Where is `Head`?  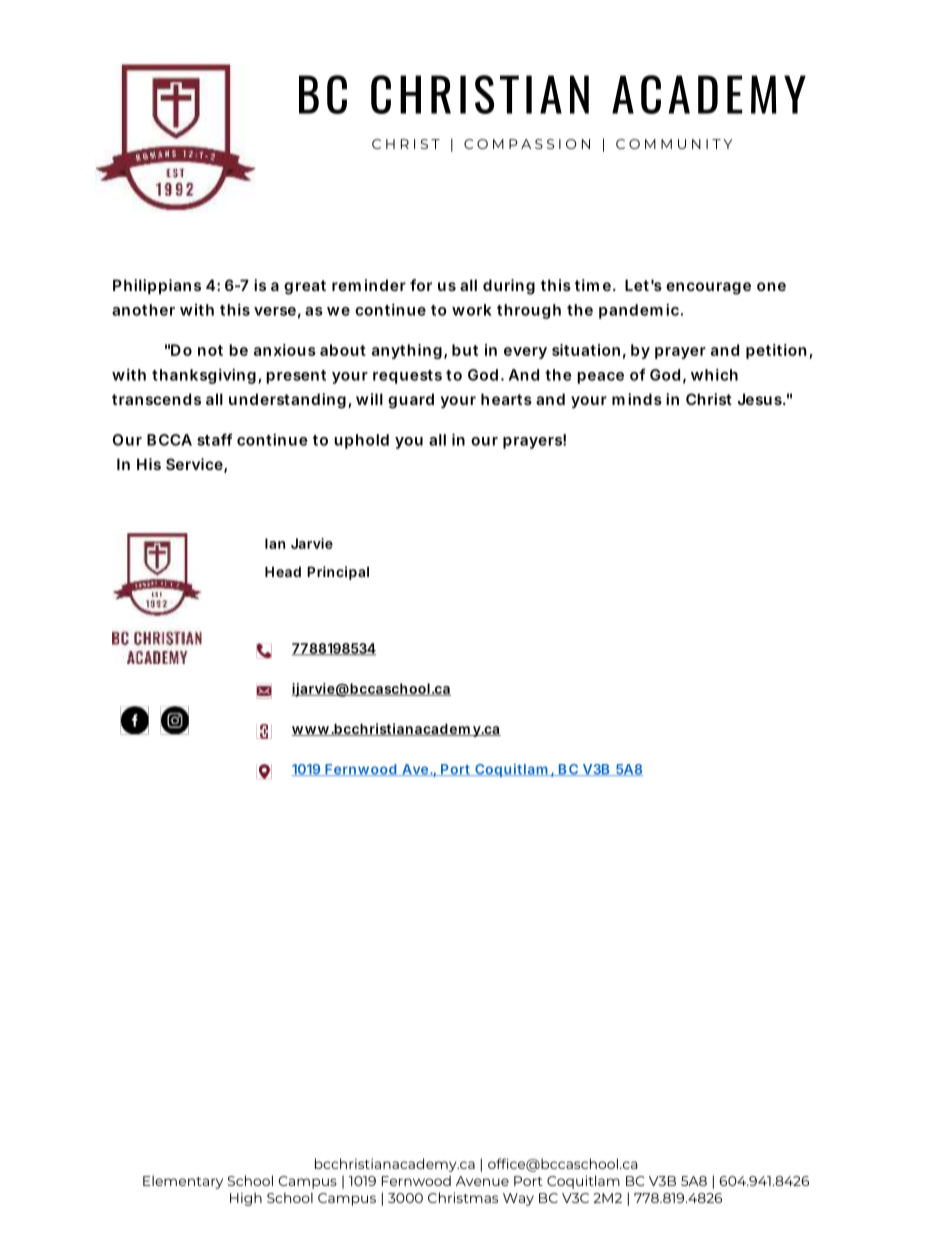
Head is located at coordinates (283, 571).
